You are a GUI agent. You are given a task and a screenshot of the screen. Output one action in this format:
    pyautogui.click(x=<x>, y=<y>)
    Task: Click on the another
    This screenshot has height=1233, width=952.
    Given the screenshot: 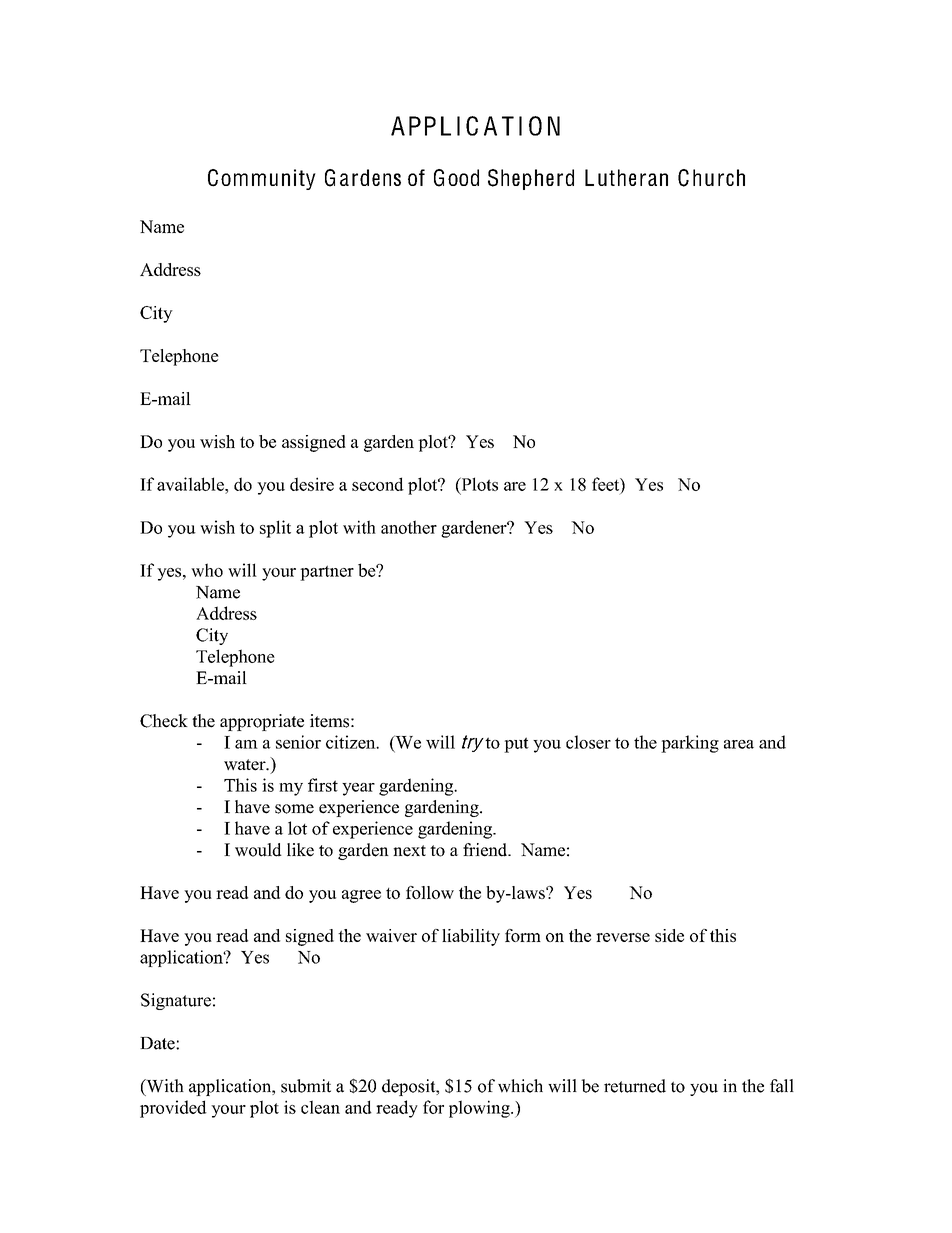 What is the action you would take?
    pyautogui.click(x=409, y=527)
